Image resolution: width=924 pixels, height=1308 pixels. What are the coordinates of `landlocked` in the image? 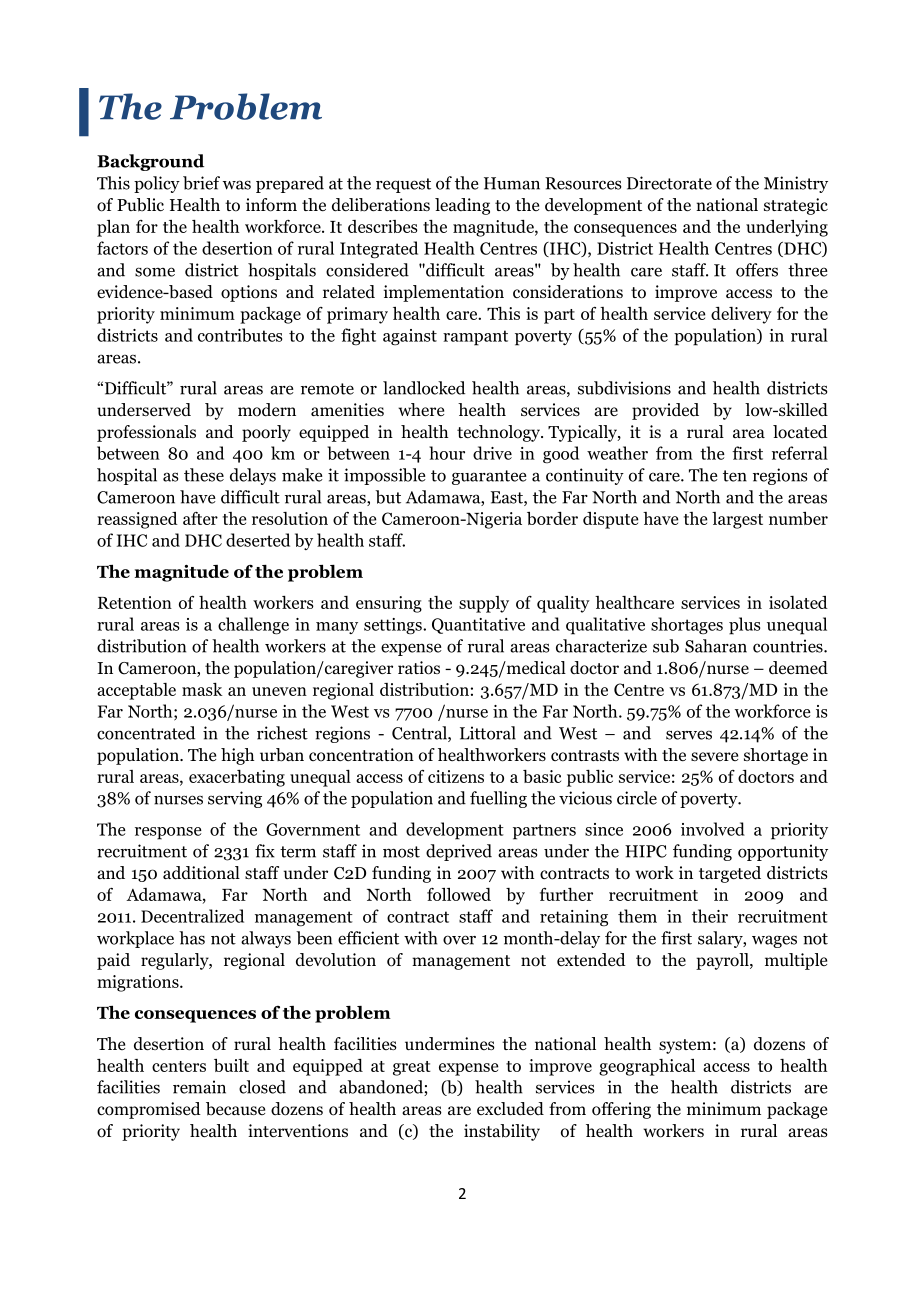 It's located at (424, 388).
